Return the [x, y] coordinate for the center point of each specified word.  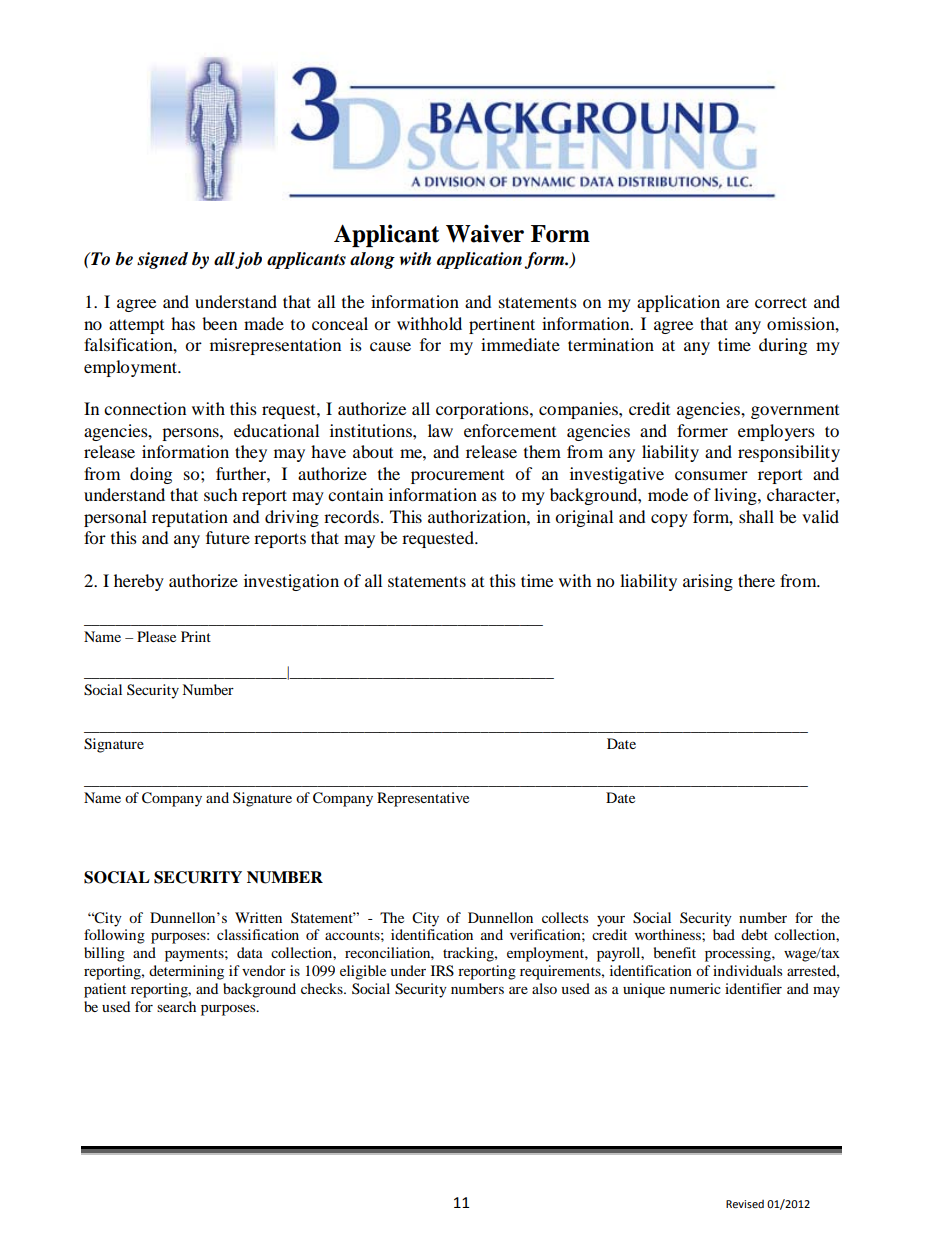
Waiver [485, 233]
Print [196, 636]
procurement [457, 477]
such [221, 494]
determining [186, 972]
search [176, 1006]
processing [739, 954]
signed [162, 260]
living [736, 496]
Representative [423, 799]
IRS [442, 971]
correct [781, 302]
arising [708, 582]
